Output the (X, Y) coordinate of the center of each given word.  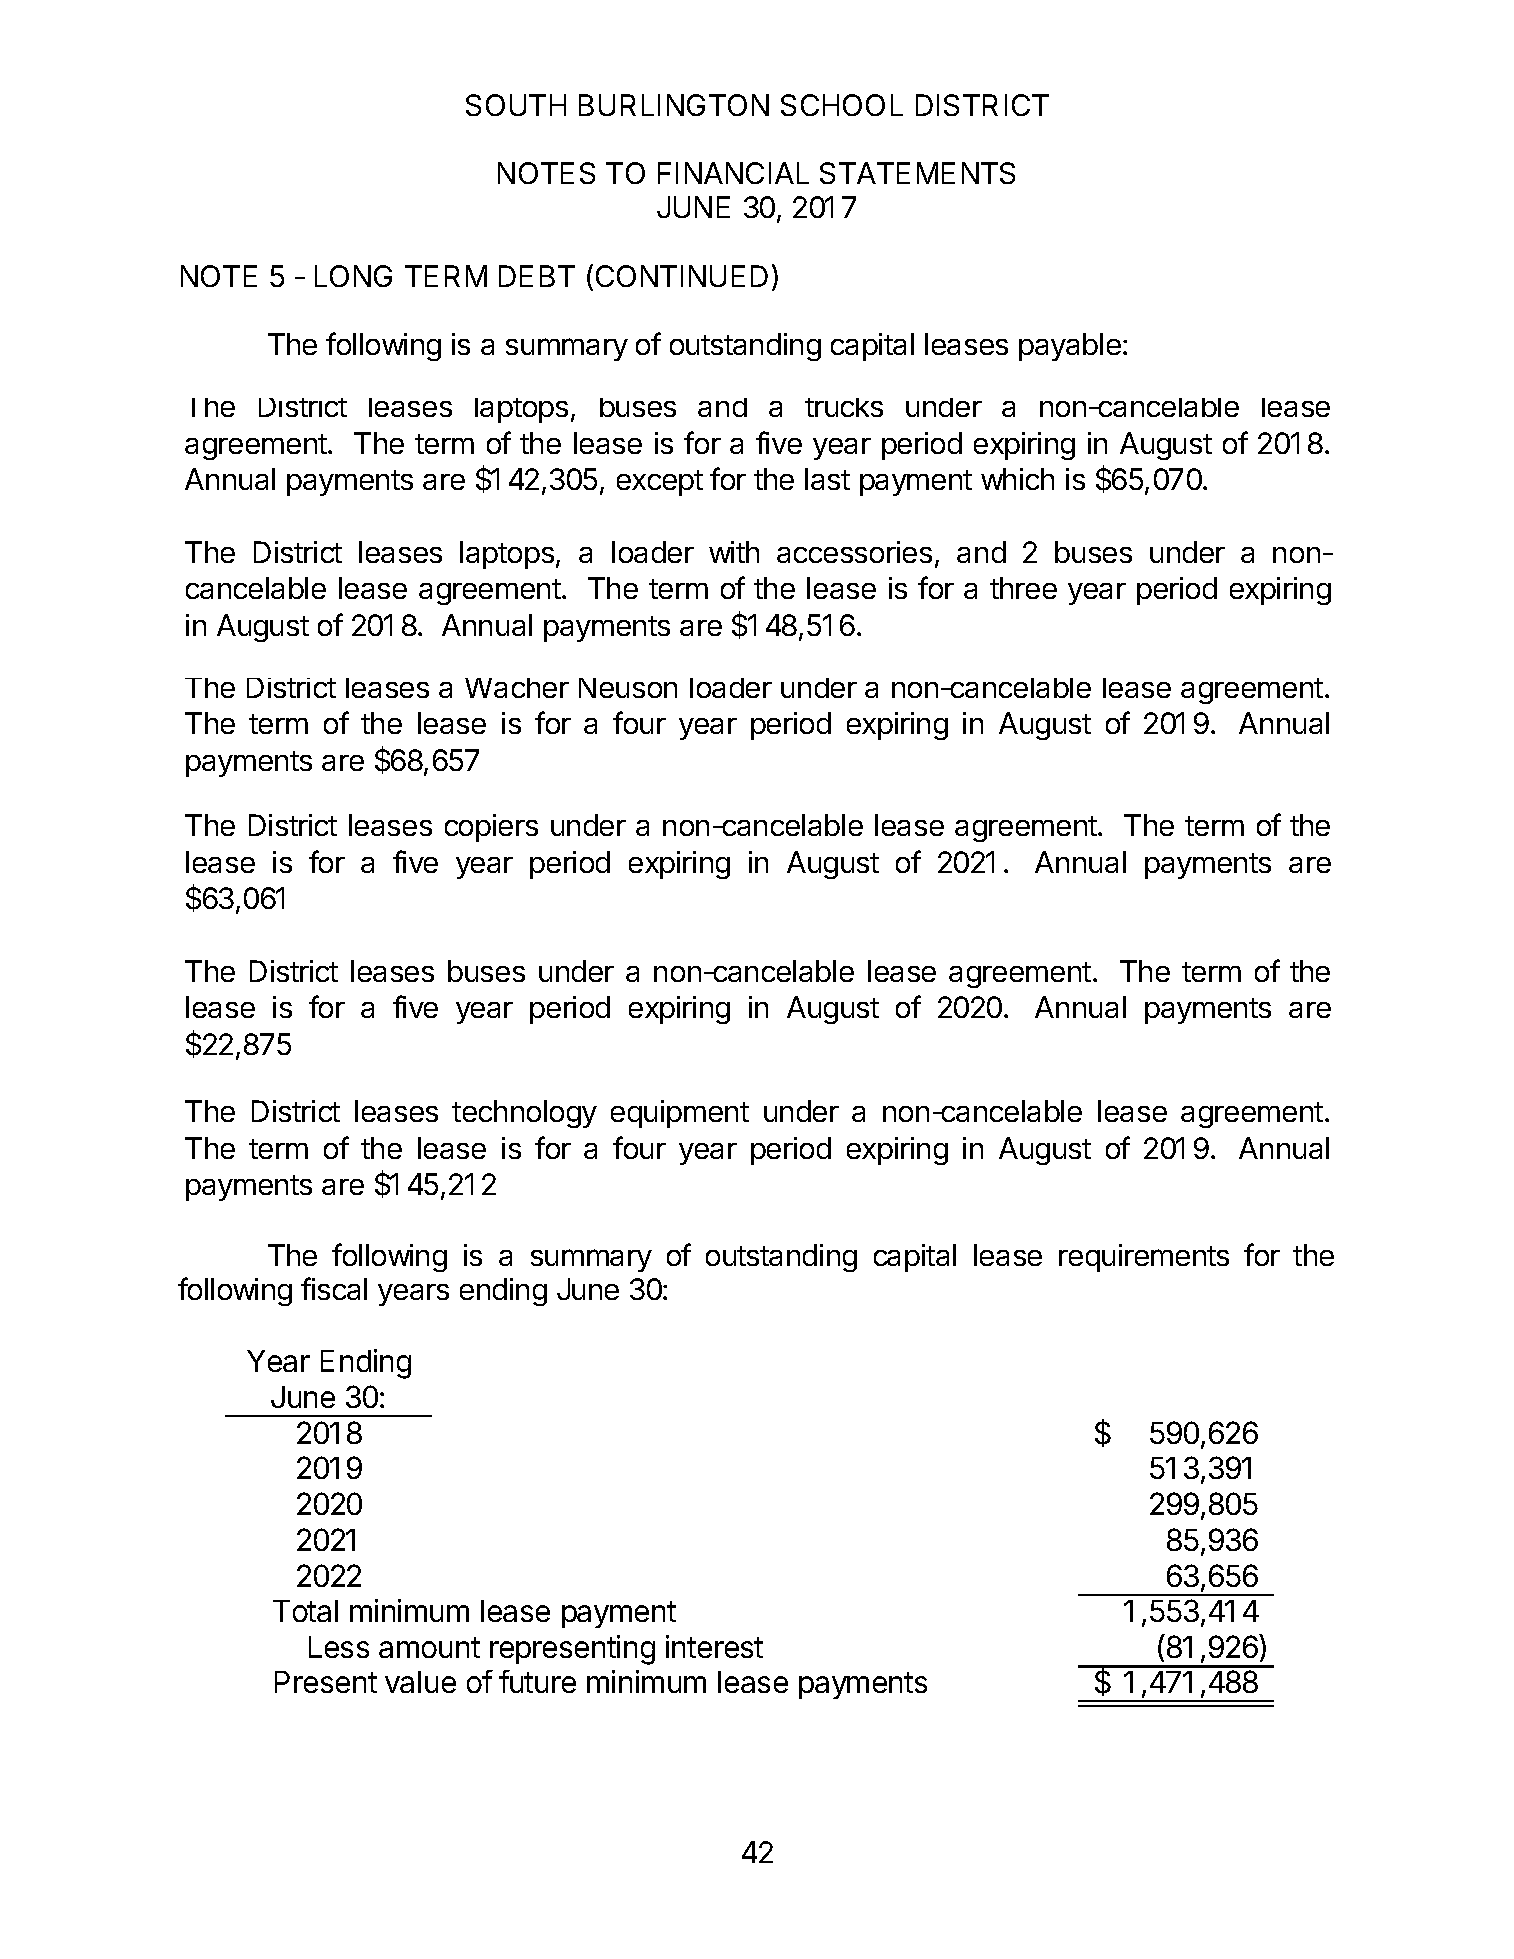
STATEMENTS (917, 173)
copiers (491, 828)
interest (714, 1646)
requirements (1144, 1258)
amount (429, 1647)
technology (524, 1114)
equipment (680, 1114)
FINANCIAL (733, 173)
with (734, 552)
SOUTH (516, 105)
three (1023, 588)
